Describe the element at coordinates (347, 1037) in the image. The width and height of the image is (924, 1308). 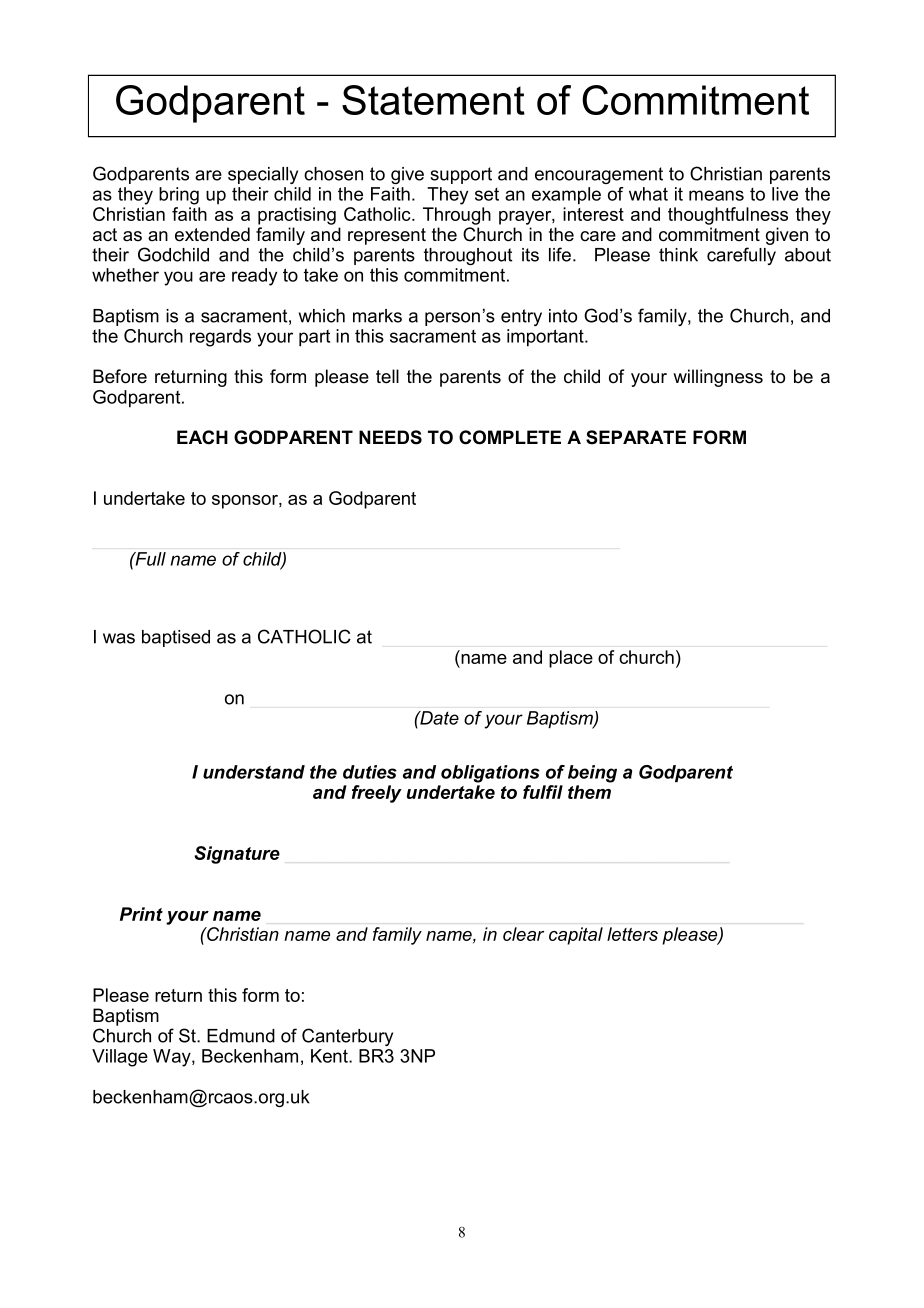
I see `Canterbury` at that location.
